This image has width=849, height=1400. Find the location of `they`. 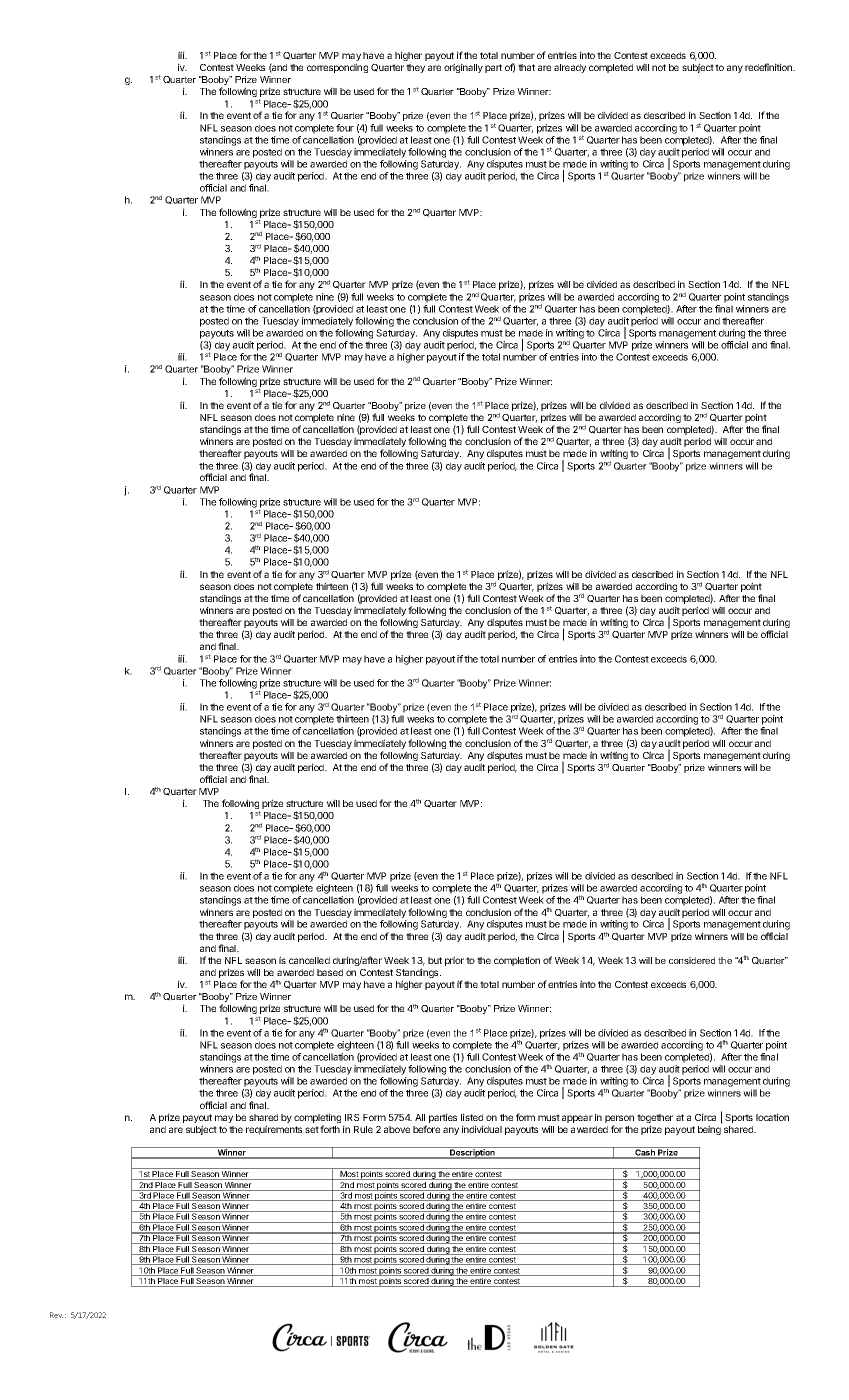

they is located at coordinates (415, 68).
